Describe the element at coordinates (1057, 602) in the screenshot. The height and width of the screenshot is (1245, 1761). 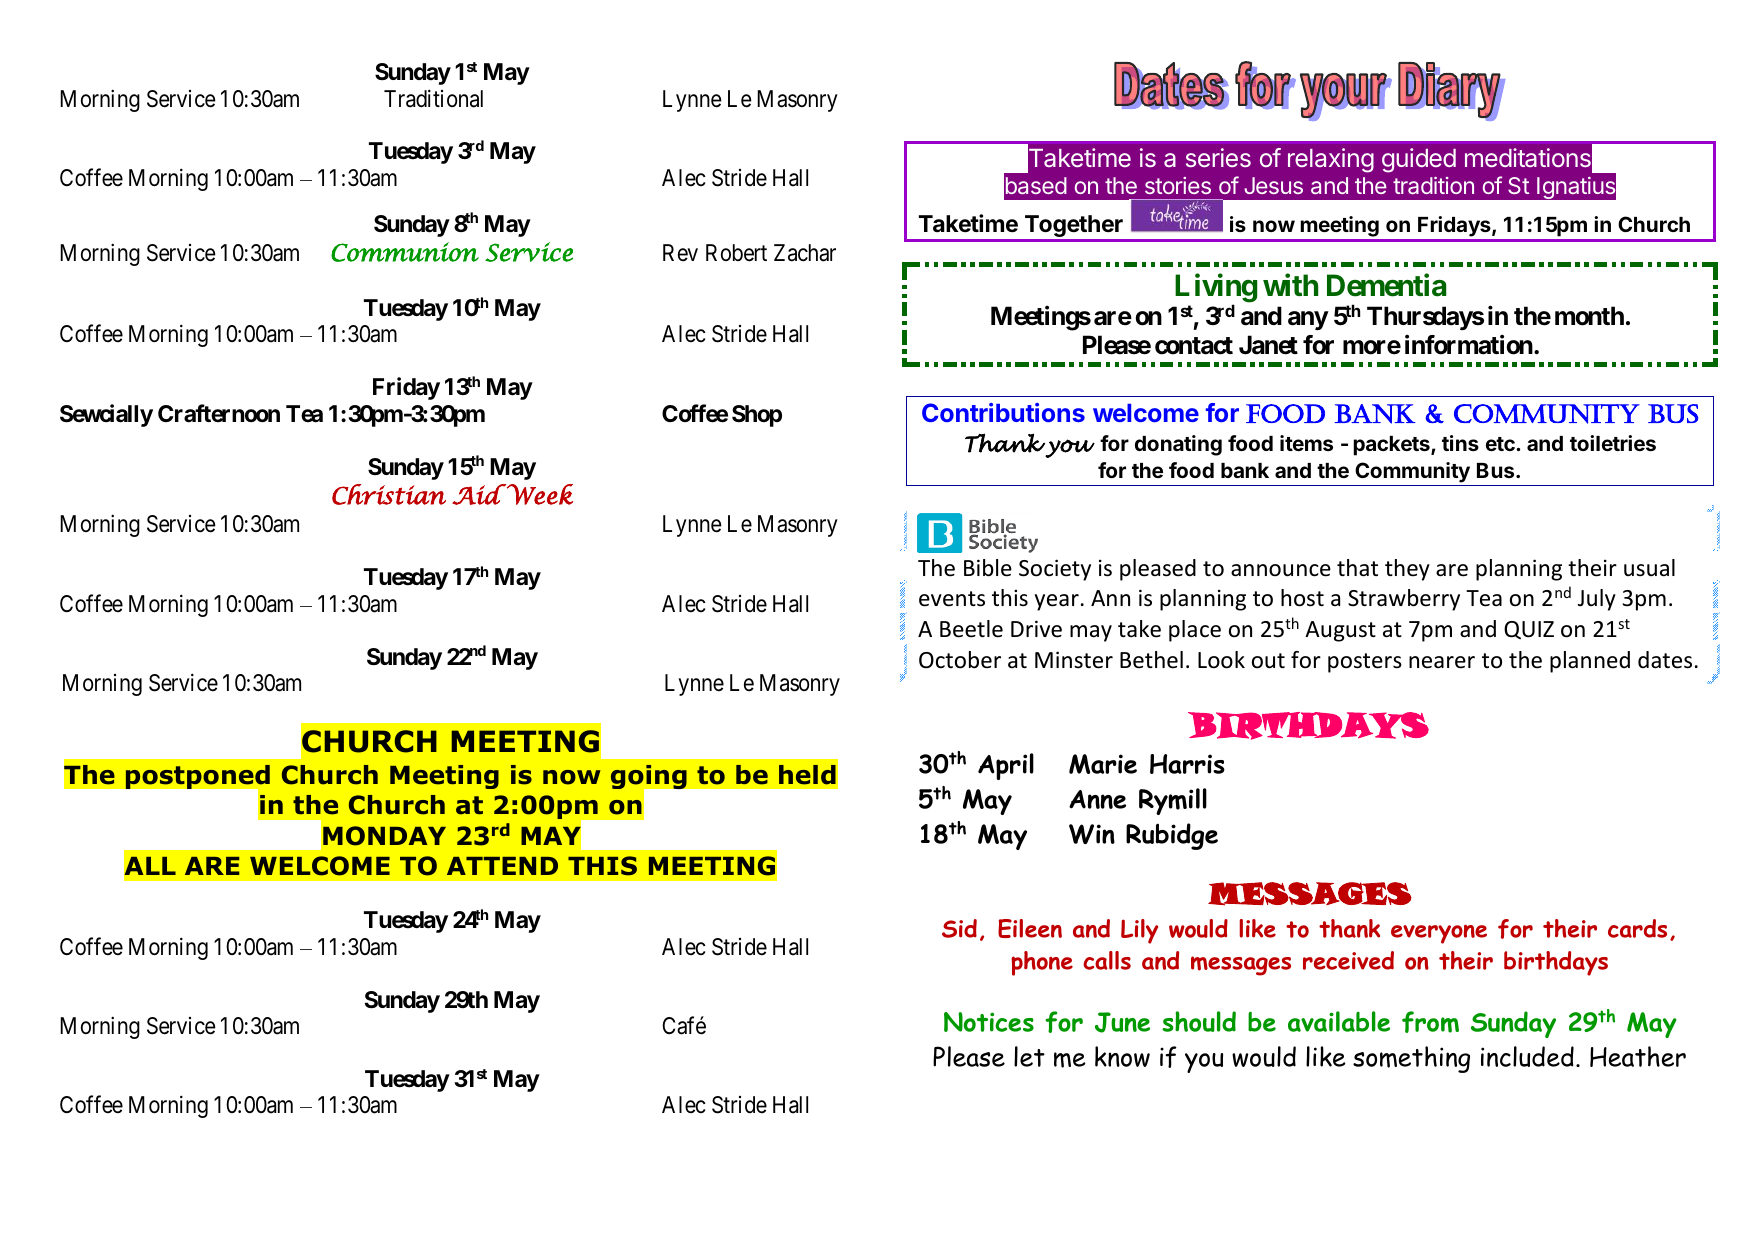
I see `year` at that location.
